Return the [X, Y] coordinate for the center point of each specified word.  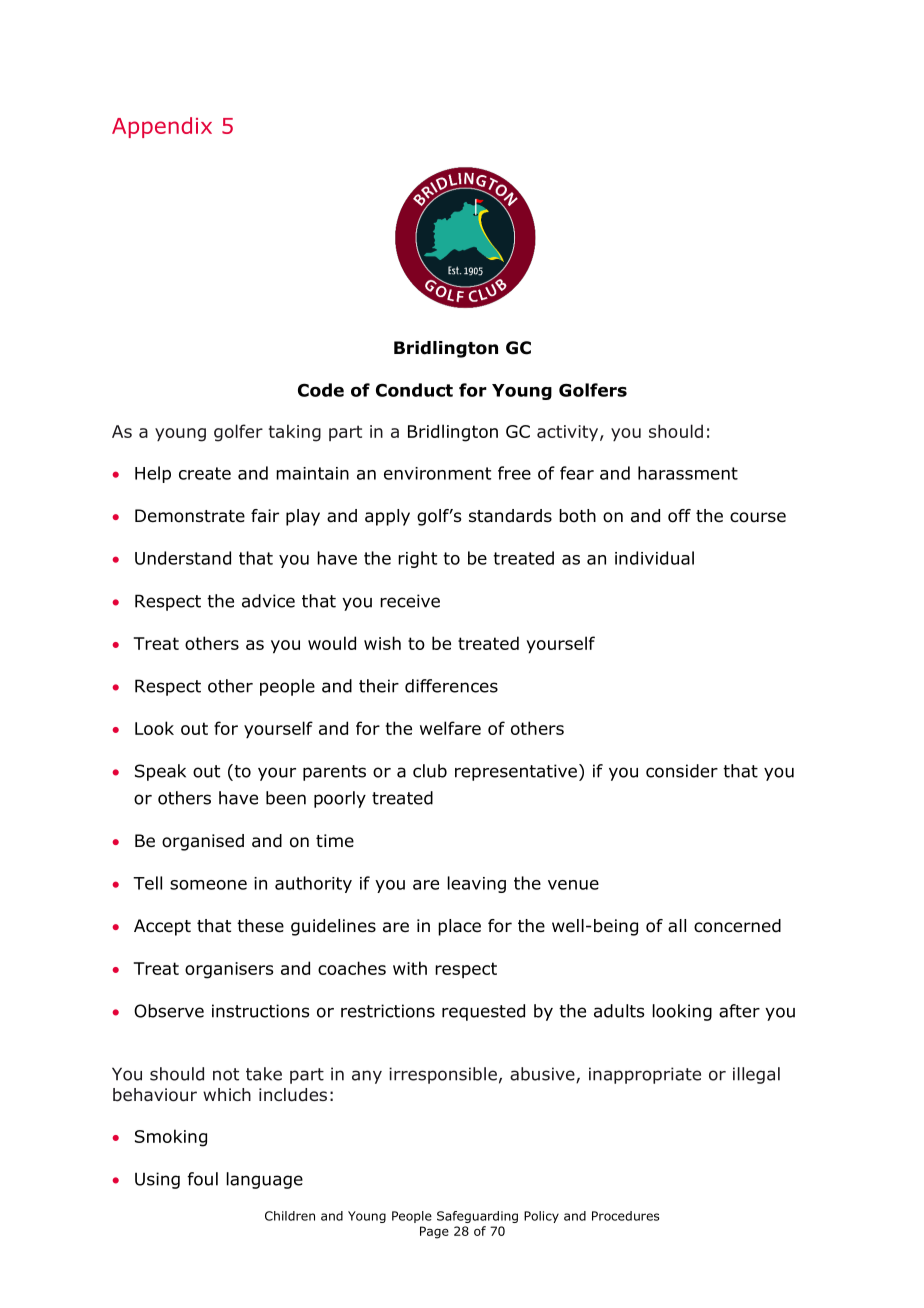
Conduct [414, 390]
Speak [160, 772]
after [739, 1011]
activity [569, 433]
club [430, 771]
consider [682, 771]
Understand [183, 558]
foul [203, 1179]
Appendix [162, 127]
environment [437, 473]
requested [483, 1012]
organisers [229, 970]
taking [295, 433]
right [417, 559]
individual [654, 558]
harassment [688, 473]
